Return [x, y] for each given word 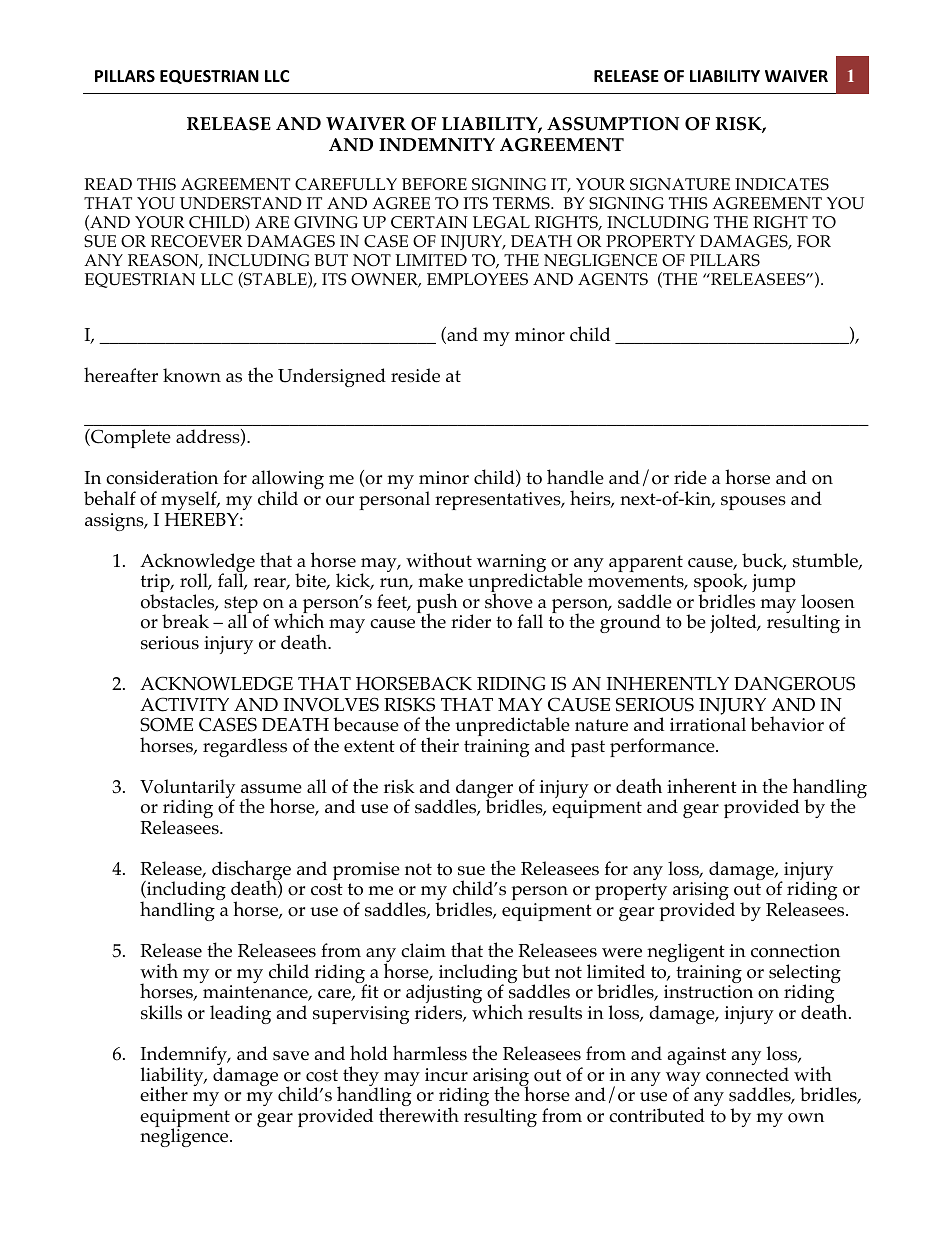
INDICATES [782, 184]
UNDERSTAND [241, 203]
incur [446, 1075]
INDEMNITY [437, 144]
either [164, 1093]
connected [747, 1074]
